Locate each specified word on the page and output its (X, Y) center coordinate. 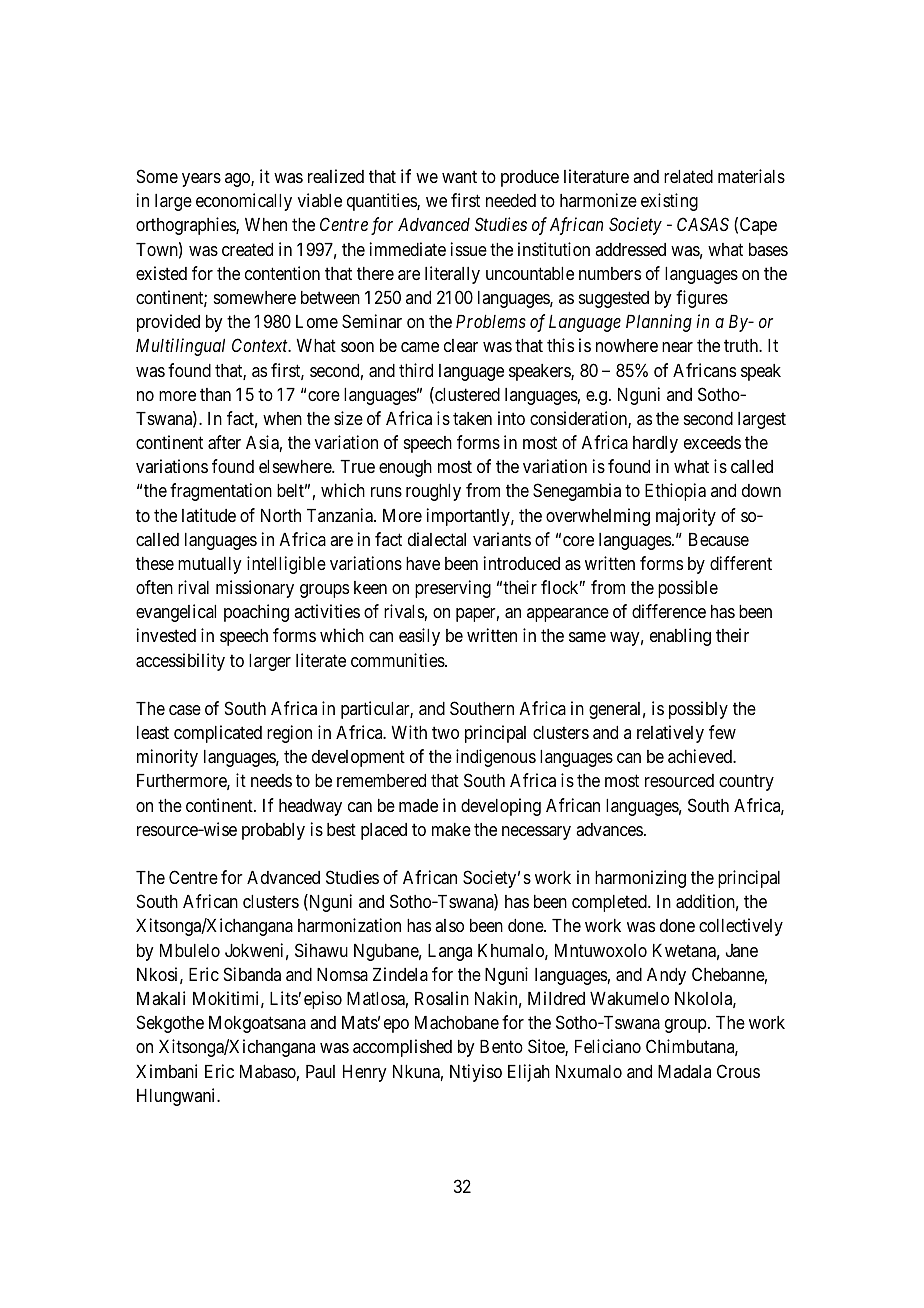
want (459, 177)
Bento (501, 1046)
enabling (680, 637)
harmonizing (640, 879)
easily (419, 637)
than (215, 394)
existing (669, 202)
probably (273, 831)
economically (244, 202)
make (451, 830)
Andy (666, 976)
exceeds (712, 442)
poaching (256, 613)
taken (472, 418)
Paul (320, 1072)
